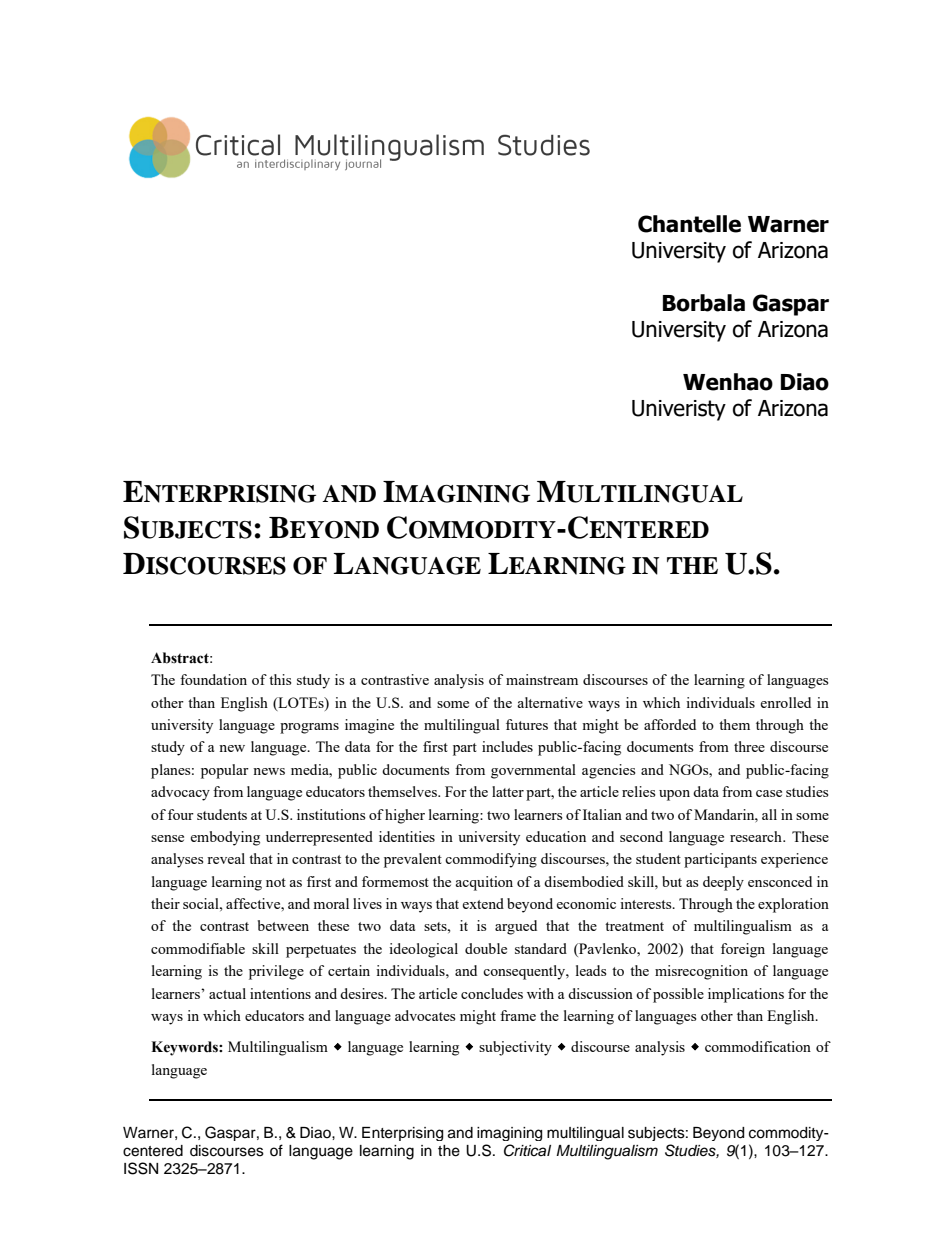  What do you see at coordinates (689, 224) in the page?
I see `Chantelle` at bounding box center [689, 224].
